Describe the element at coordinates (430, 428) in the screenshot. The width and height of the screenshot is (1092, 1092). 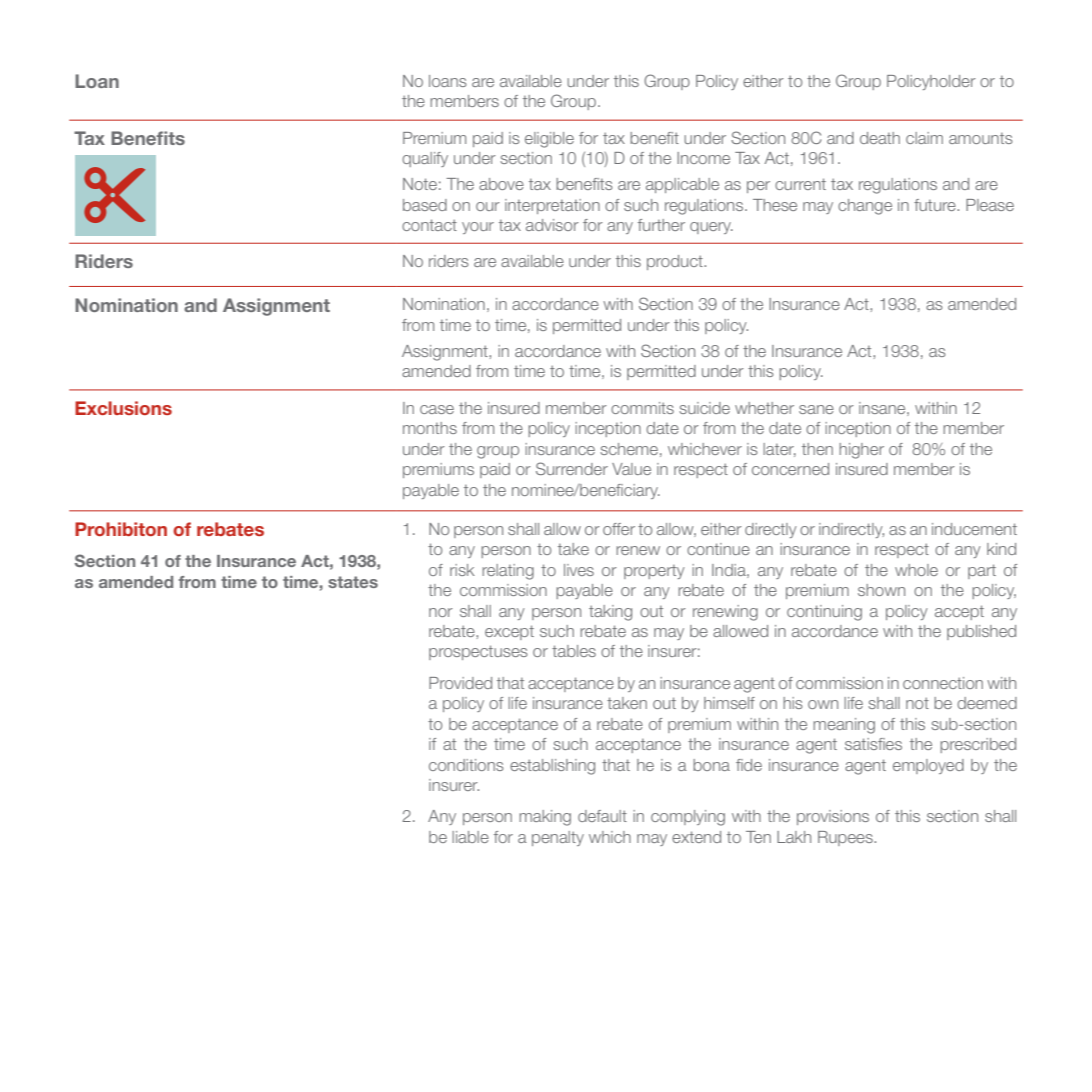
I see `months` at that location.
